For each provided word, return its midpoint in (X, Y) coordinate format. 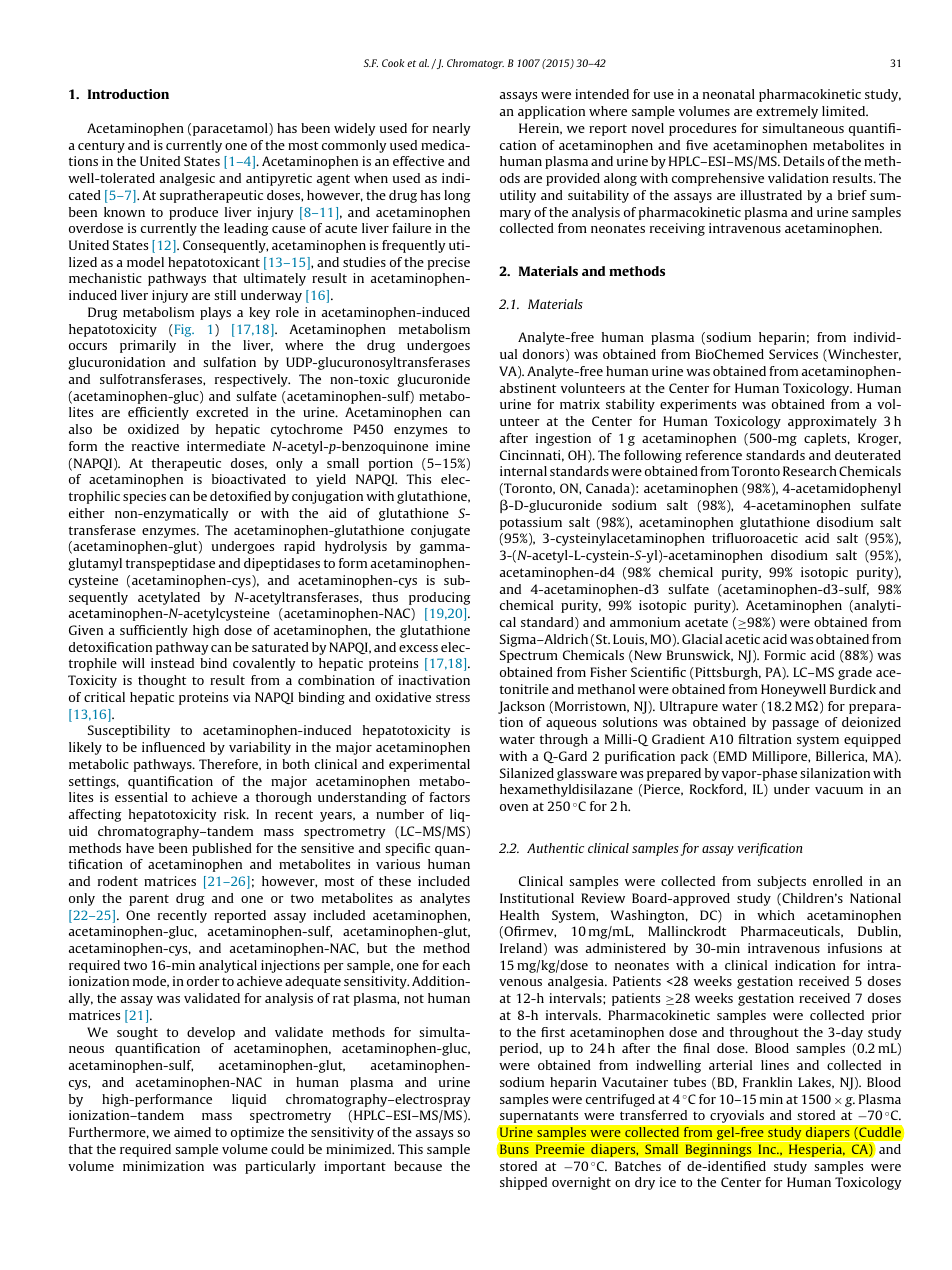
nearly (451, 129)
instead (172, 663)
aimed (192, 1132)
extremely (787, 112)
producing (440, 598)
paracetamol (231, 129)
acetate (706, 622)
